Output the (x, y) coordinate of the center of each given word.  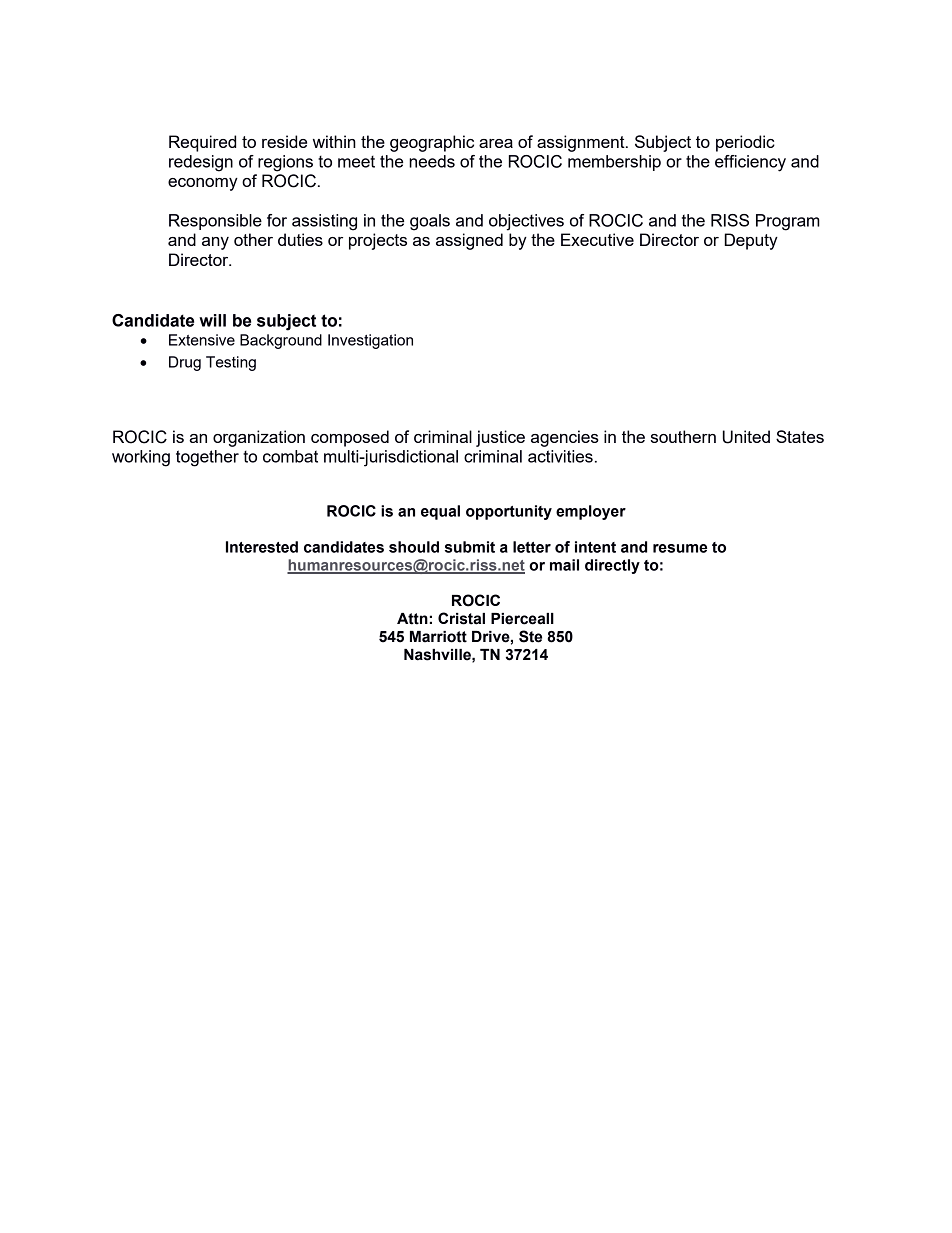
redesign (201, 163)
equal (440, 512)
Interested (262, 547)
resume (680, 548)
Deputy (751, 241)
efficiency (750, 163)
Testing (231, 363)
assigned (469, 241)
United (746, 437)
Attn (412, 619)
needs (432, 161)
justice (500, 438)
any (215, 243)
